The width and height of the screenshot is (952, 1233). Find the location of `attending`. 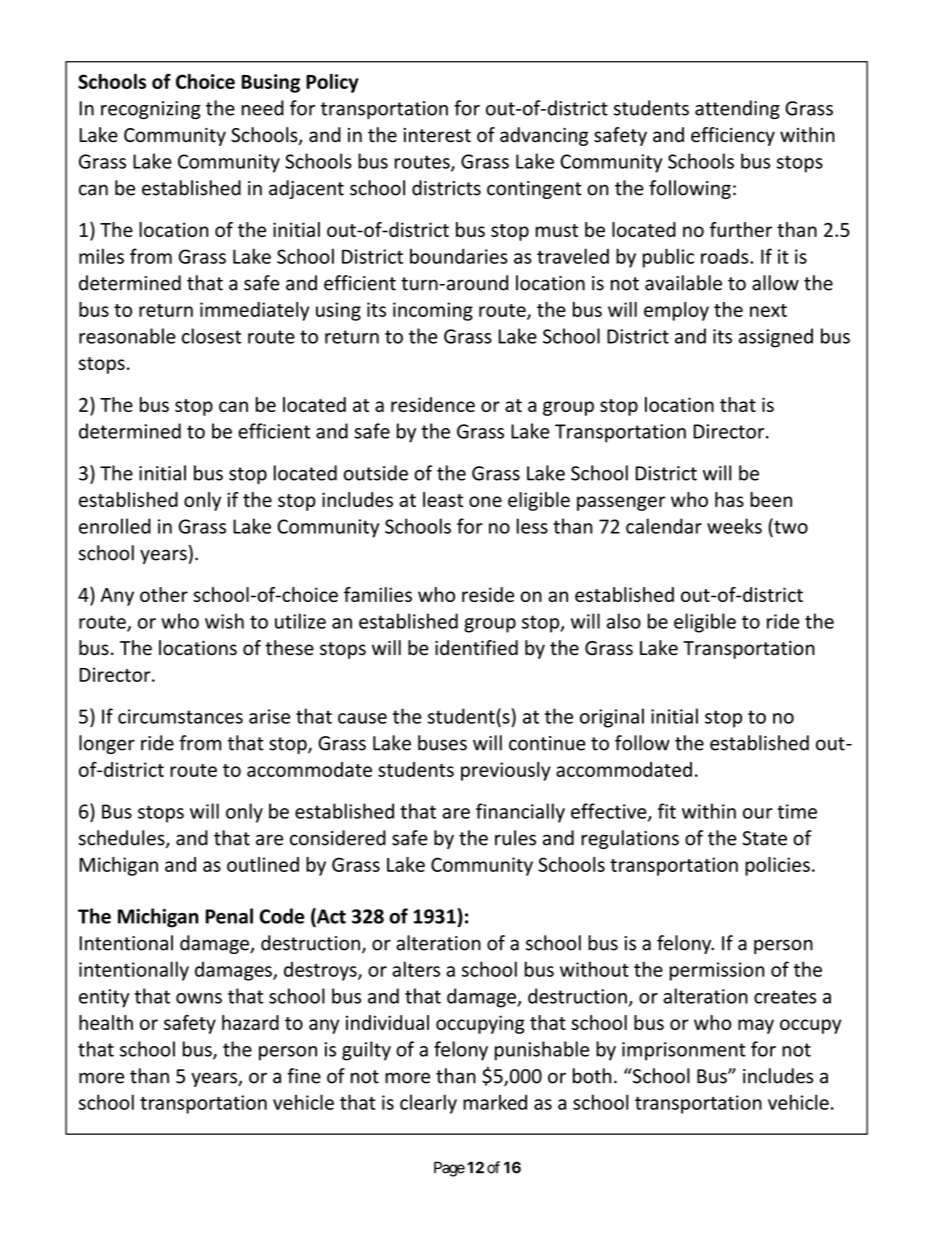

attending is located at coordinates (737, 109).
